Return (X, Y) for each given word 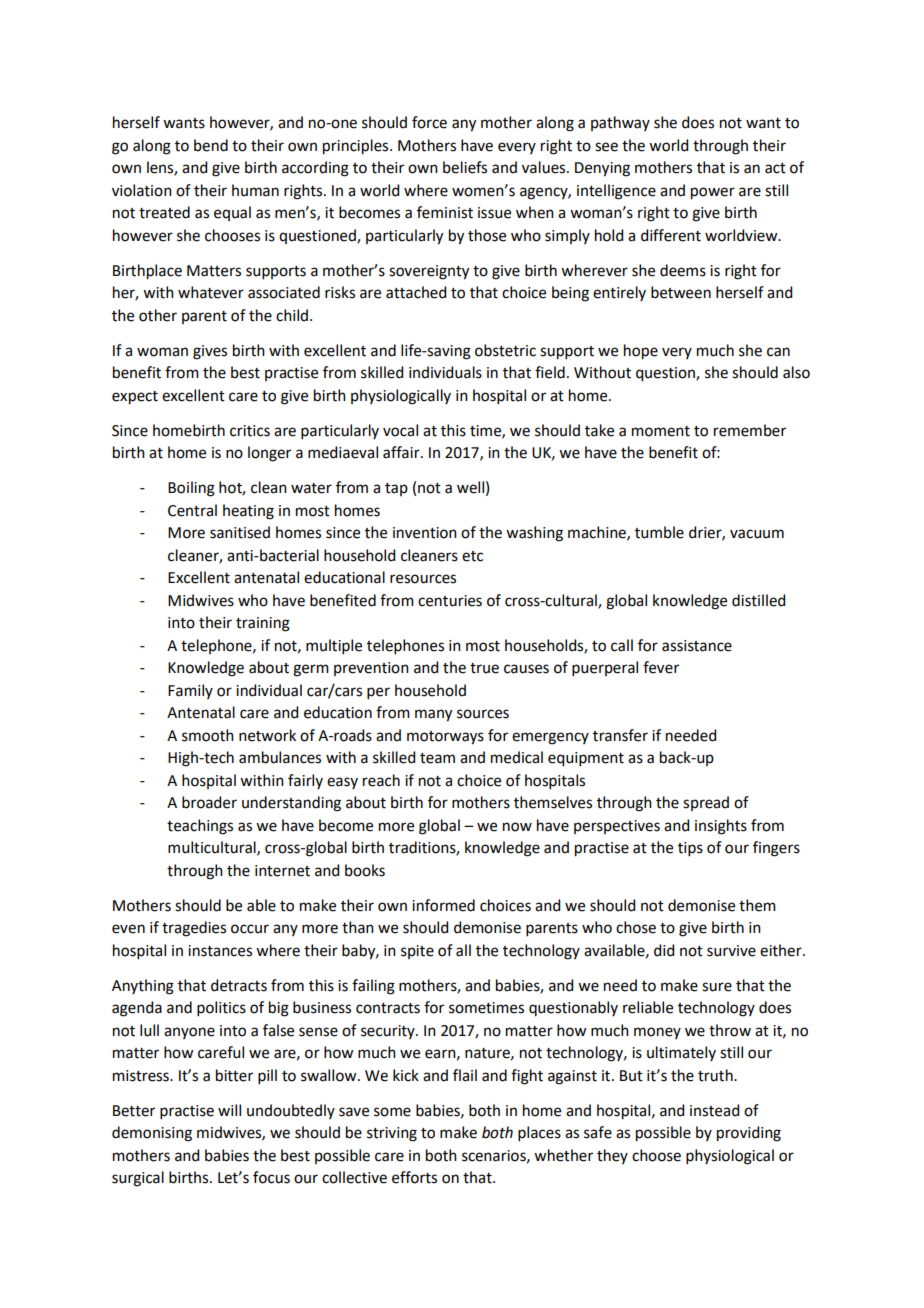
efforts (414, 1177)
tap (396, 489)
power (713, 193)
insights (721, 827)
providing (749, 1134)
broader (209, 802)
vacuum (757, 534)
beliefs (465, 167)
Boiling (191, 489)
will (229, 1110)
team (437, 758)
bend (211, 145)
